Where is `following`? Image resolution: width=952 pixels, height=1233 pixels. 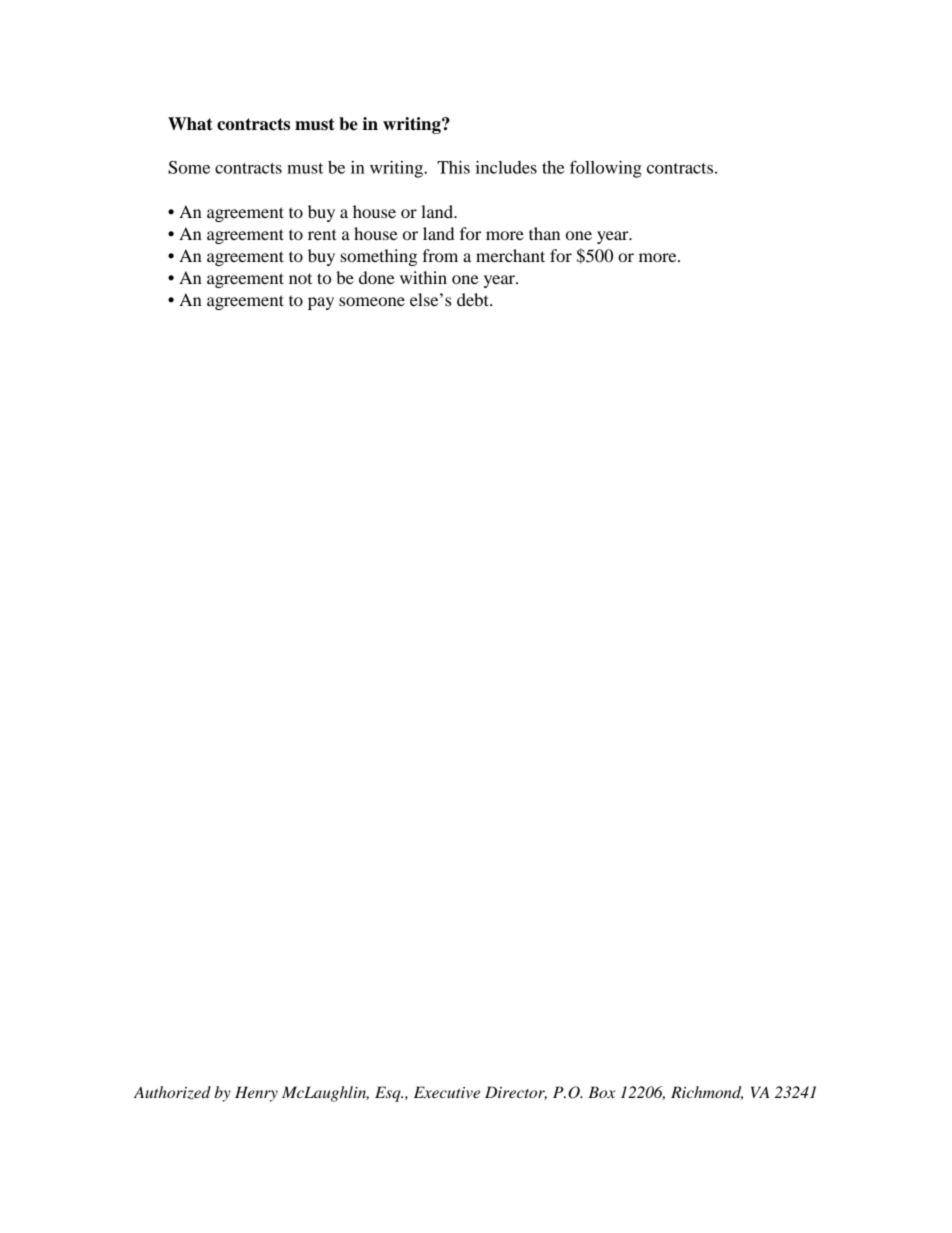
following is located at coordinates (606, 169).
